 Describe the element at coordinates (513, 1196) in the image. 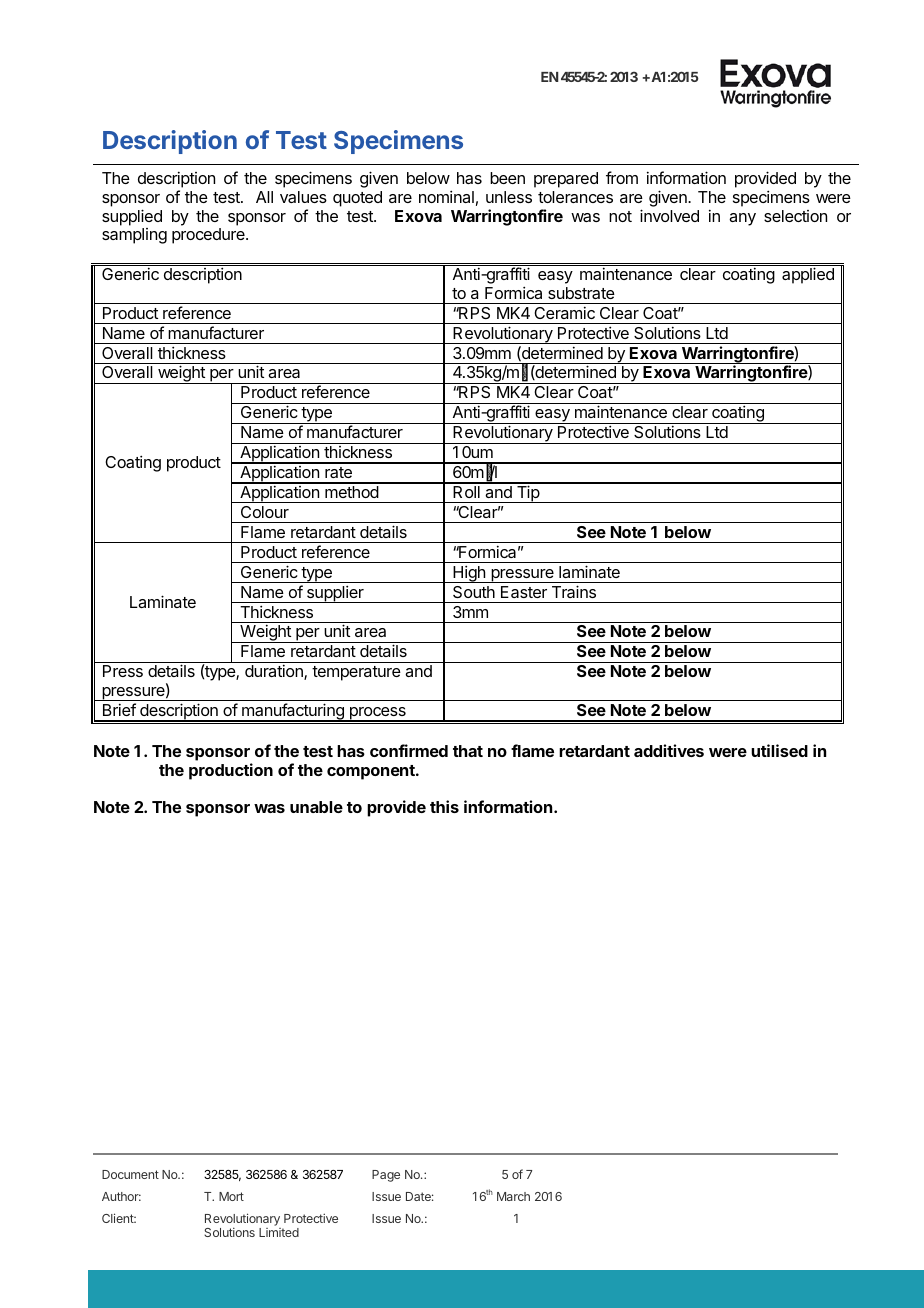

I see `March` at that location.
